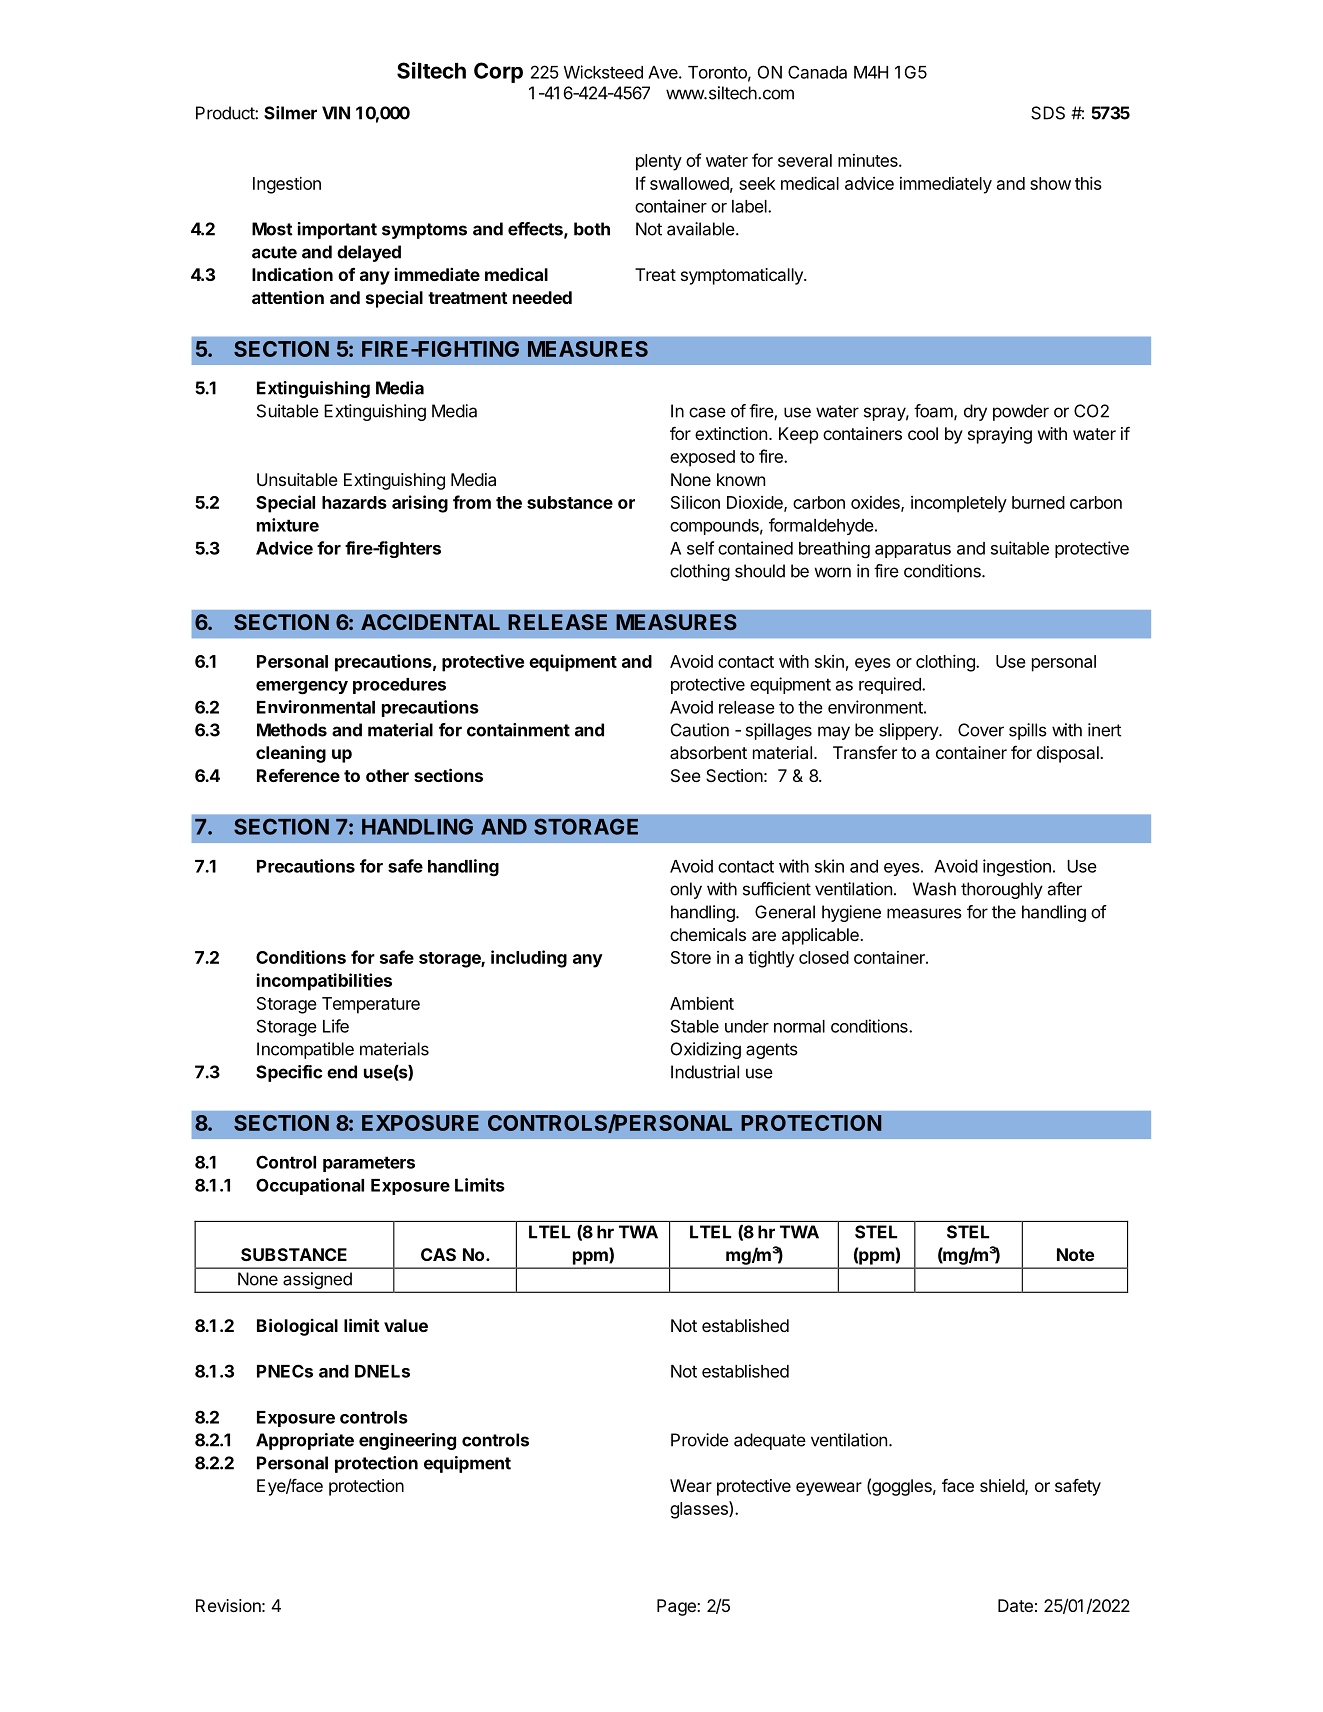 Image resolution: width=1323 pixels, height=1712 pixels. What do you see at coordinates (336, 113) in the screenshot?
I see `VIN` at bounding box center [336, 113].
